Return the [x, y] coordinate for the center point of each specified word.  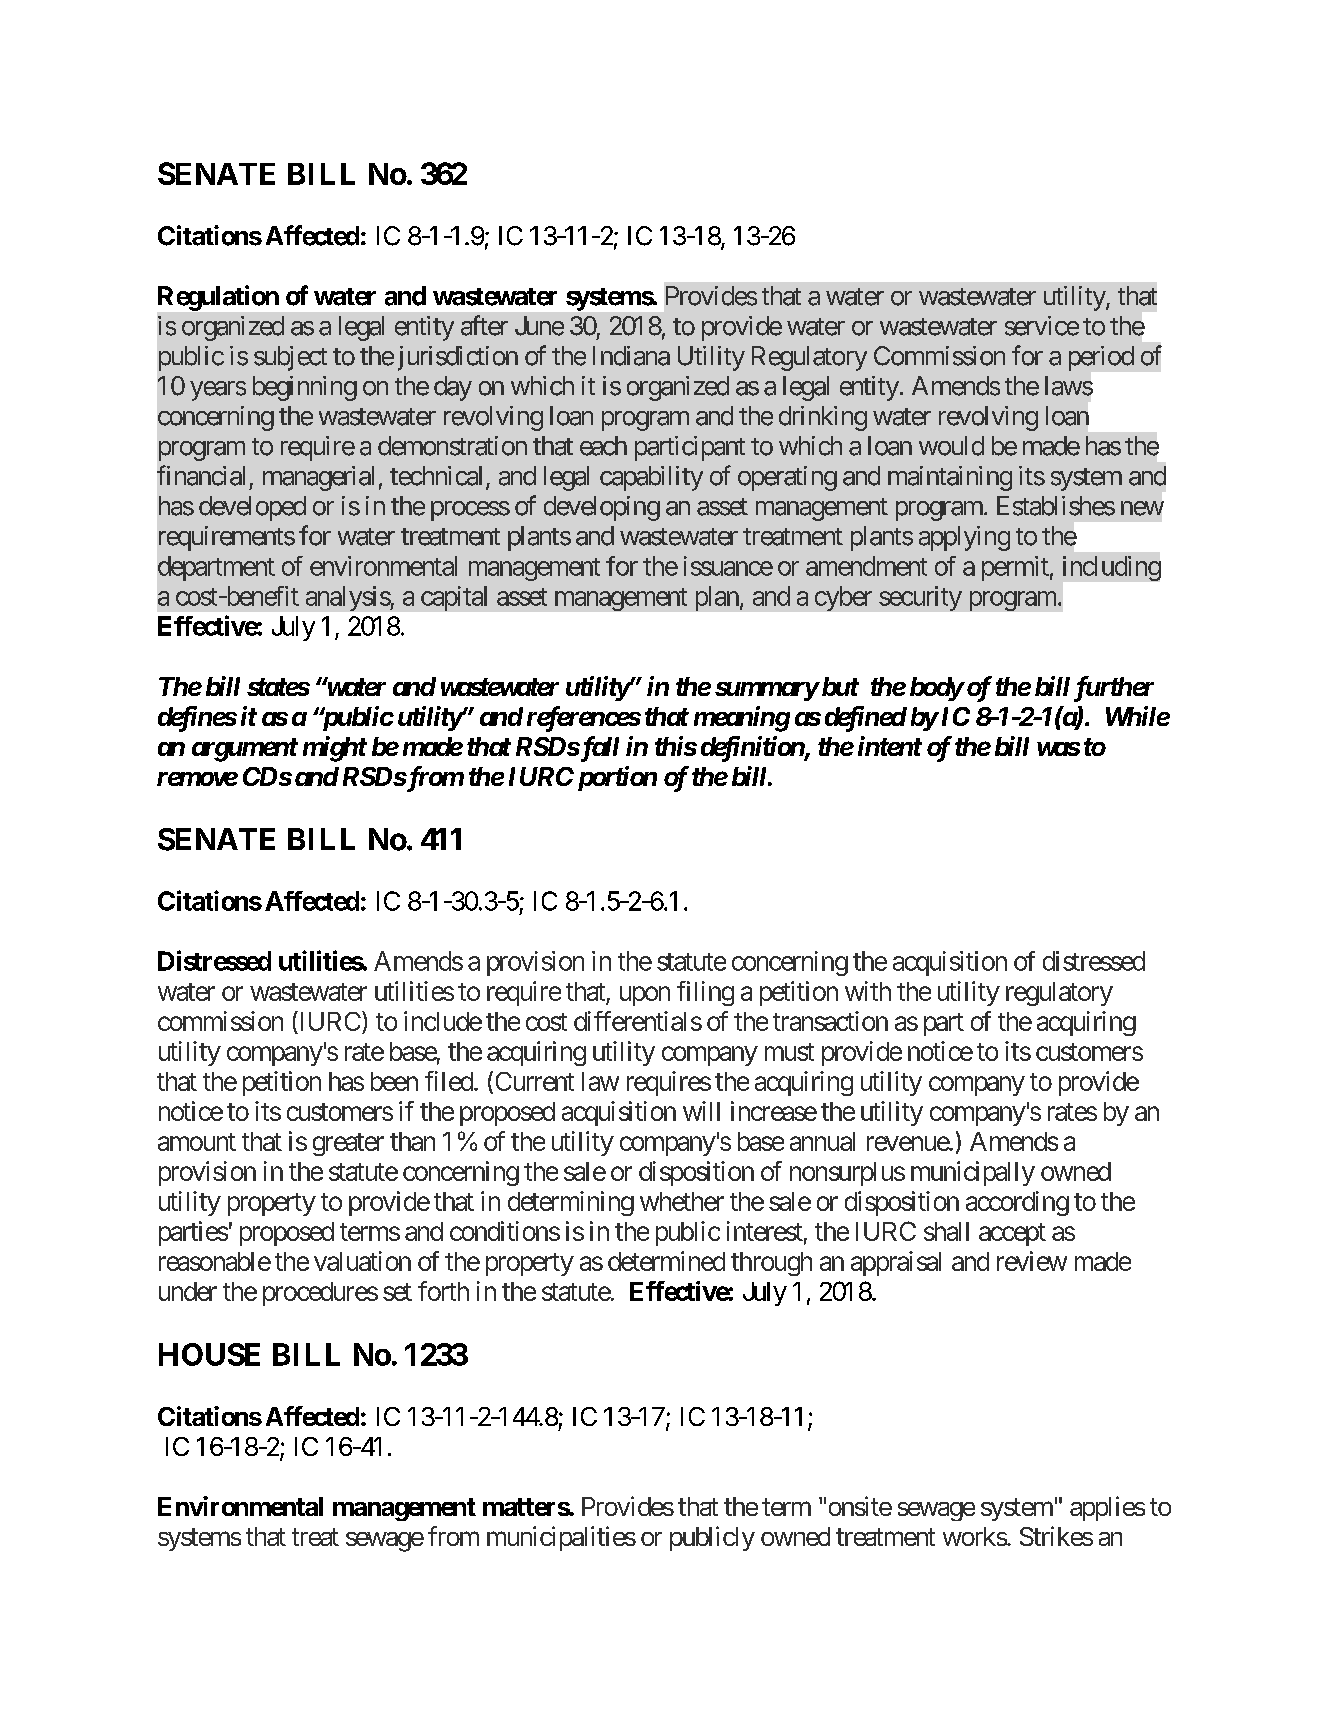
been [394, 1081]
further [1114, 689]
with [868, 991]
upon [645, 996]
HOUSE [209, 1354]
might [335, 749]
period [1101, 358]
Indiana [631, 356]
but [839, 686]
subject [290, 358]
